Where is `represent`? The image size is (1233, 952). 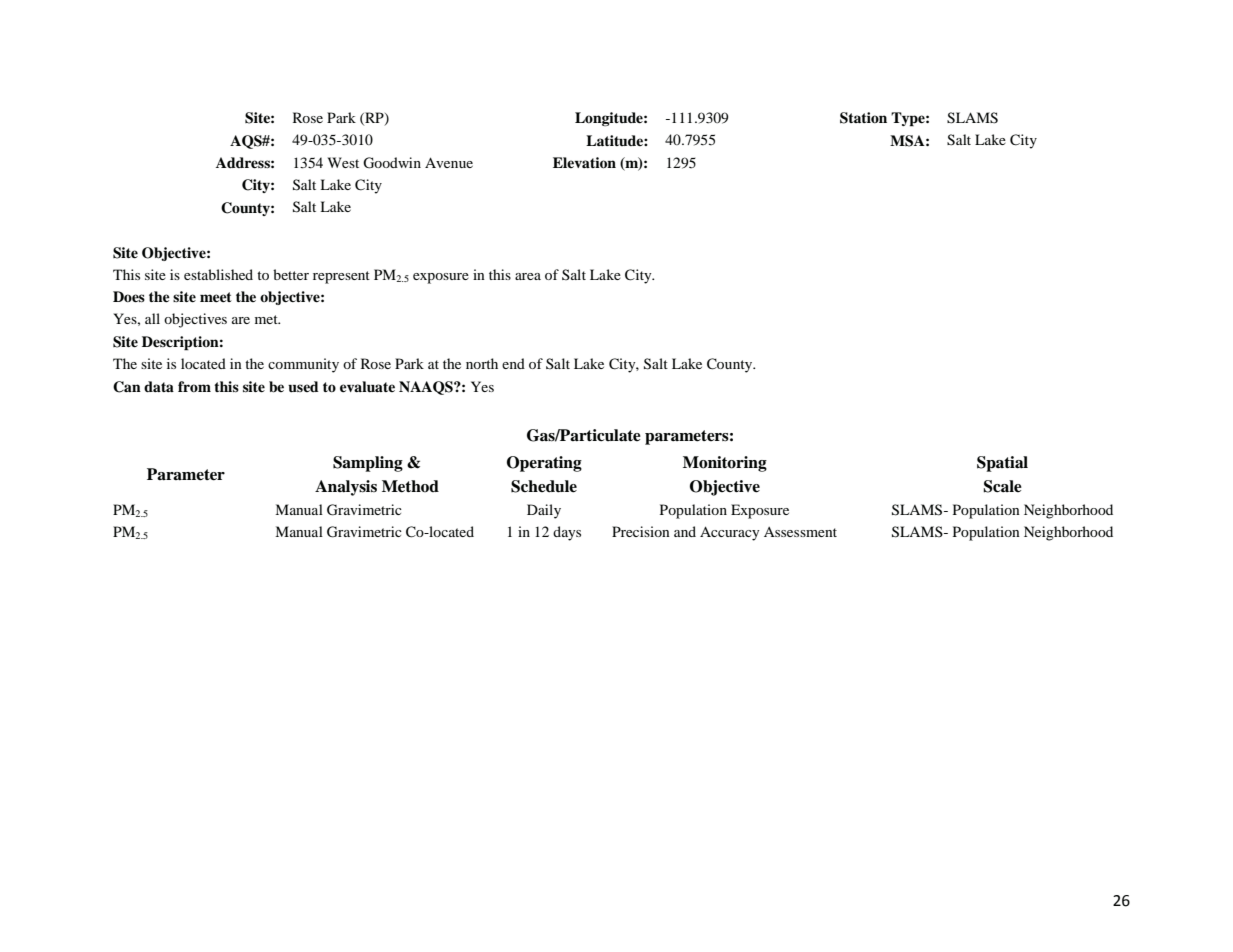 represent is located at coordinates (341, 277).
